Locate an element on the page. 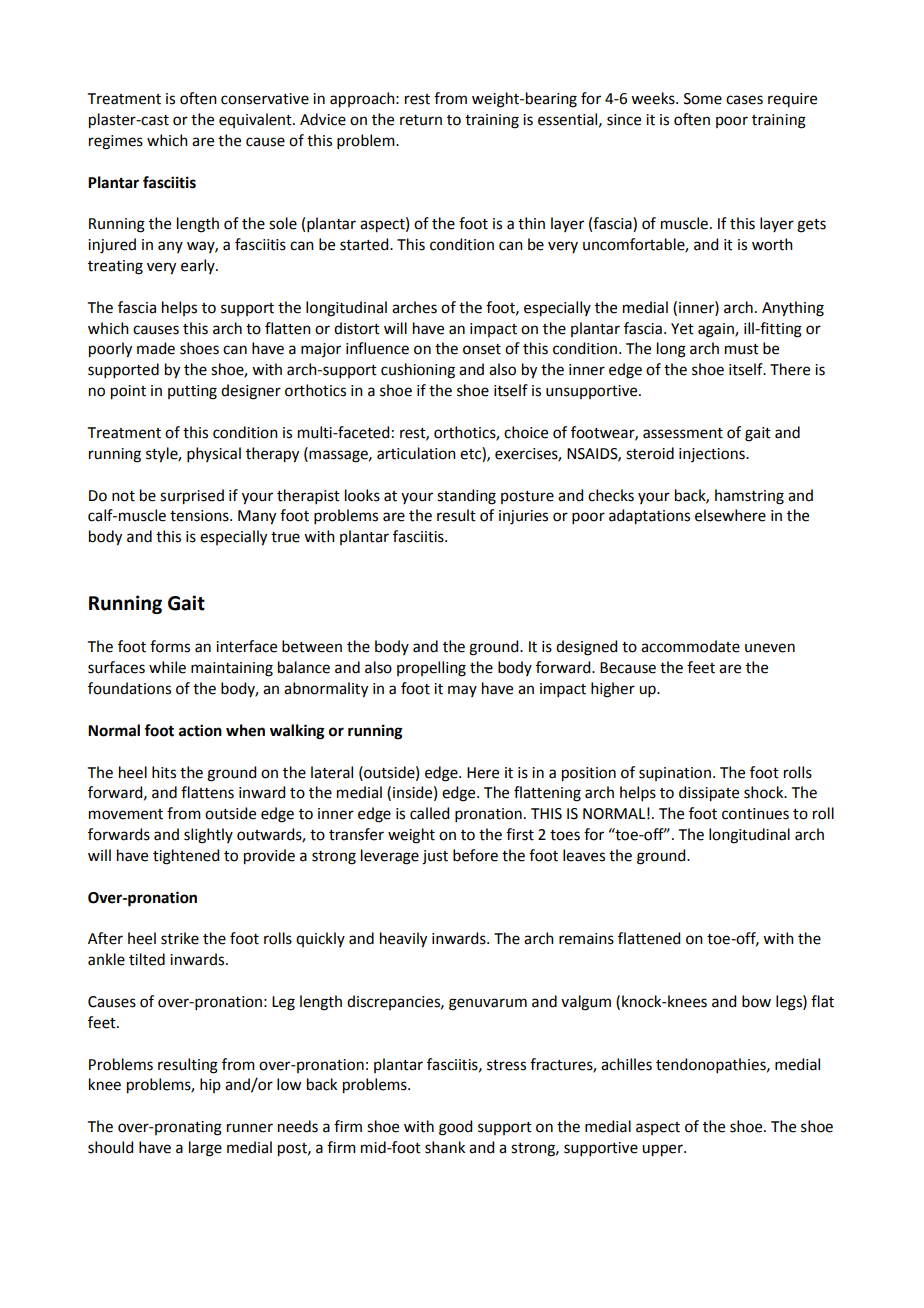 This page has width=924, height=1308. cases is located at coordinates (744, 100).
